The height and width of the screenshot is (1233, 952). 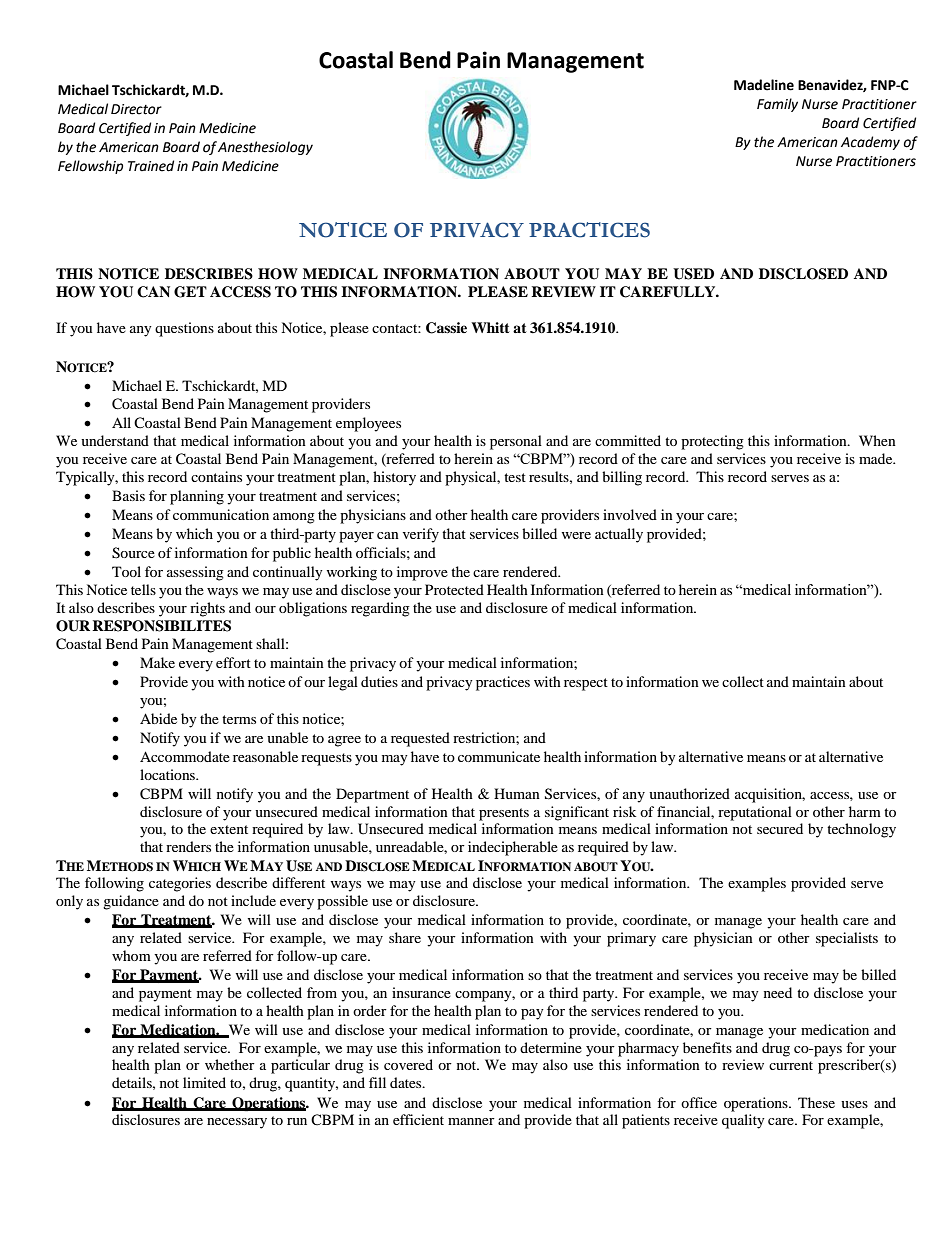 I want to click on Basis, so click(x=128, y=495).
